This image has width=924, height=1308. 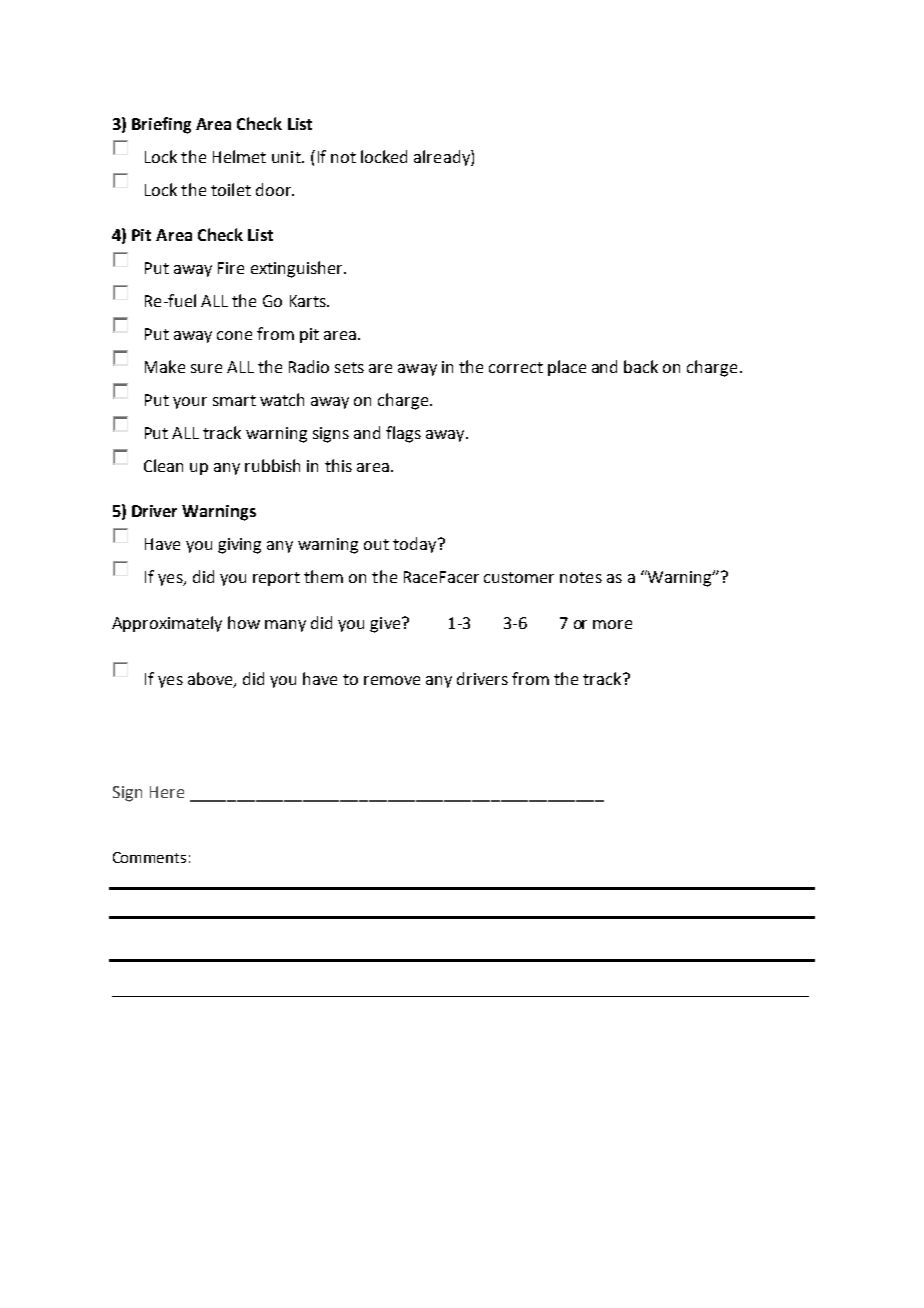 I want to click on notes, so click(x=581, y=577).
